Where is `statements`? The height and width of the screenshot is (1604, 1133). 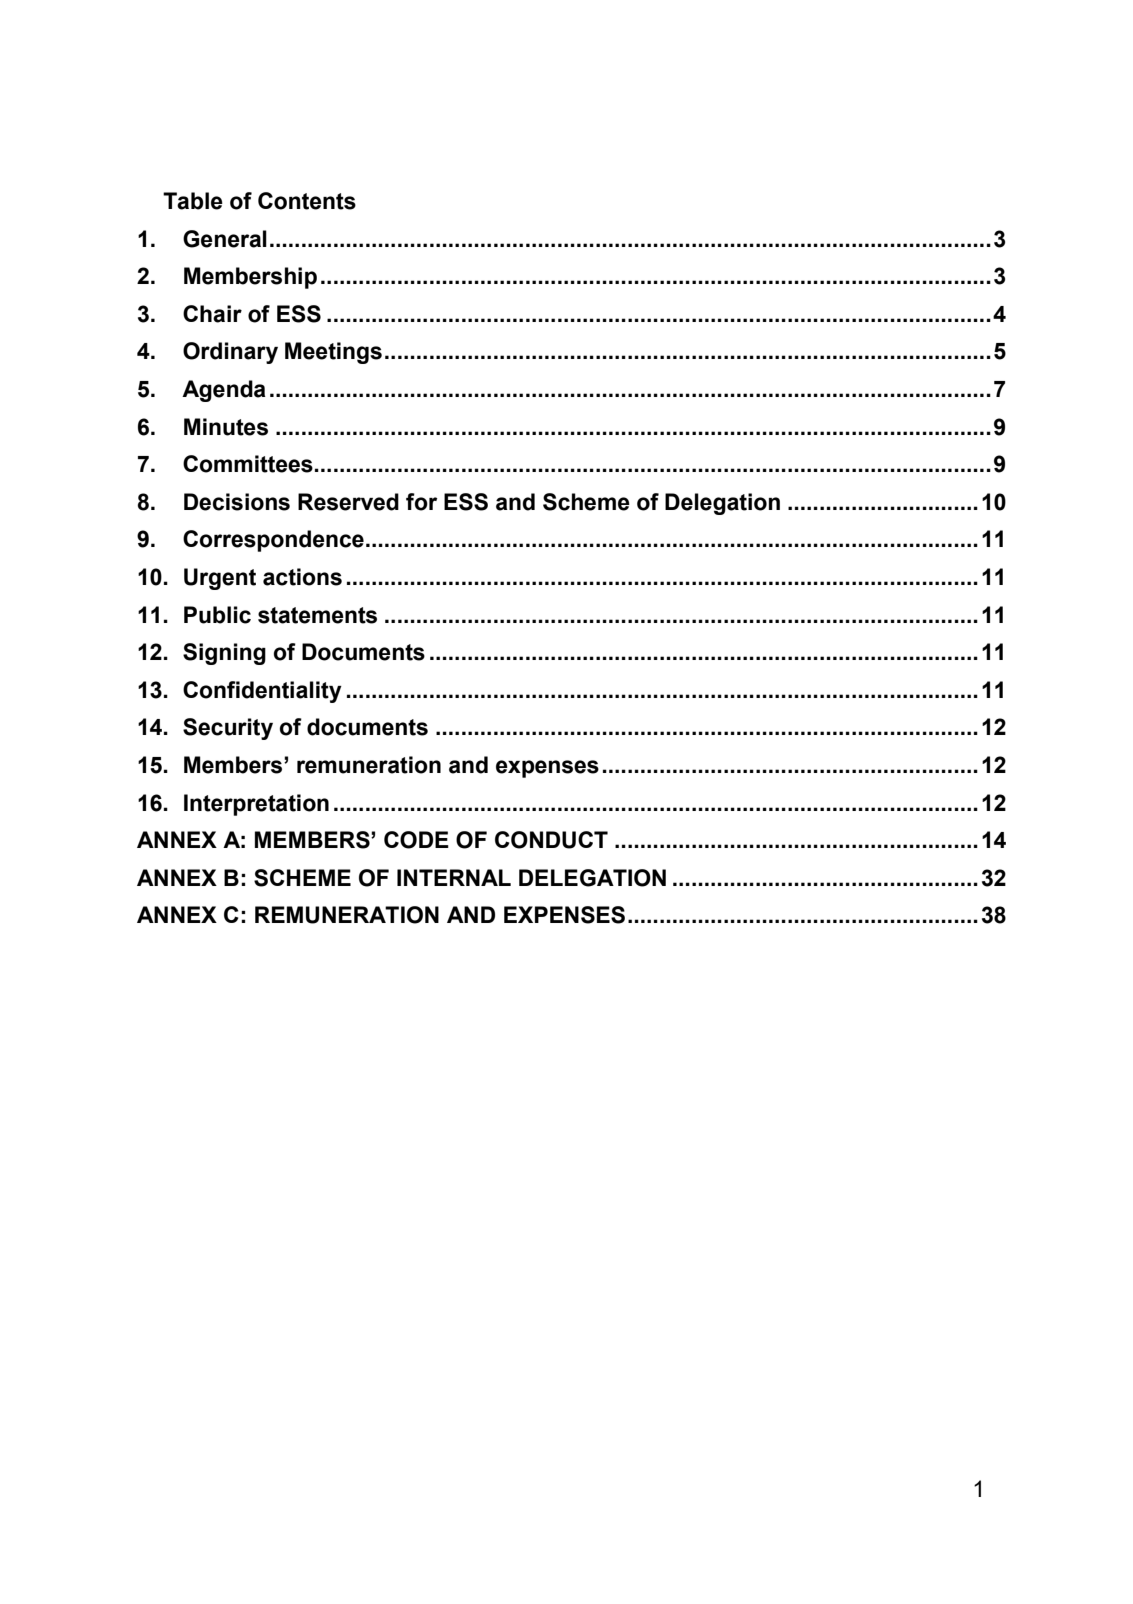
statements is located at coordinates (317, 615).
